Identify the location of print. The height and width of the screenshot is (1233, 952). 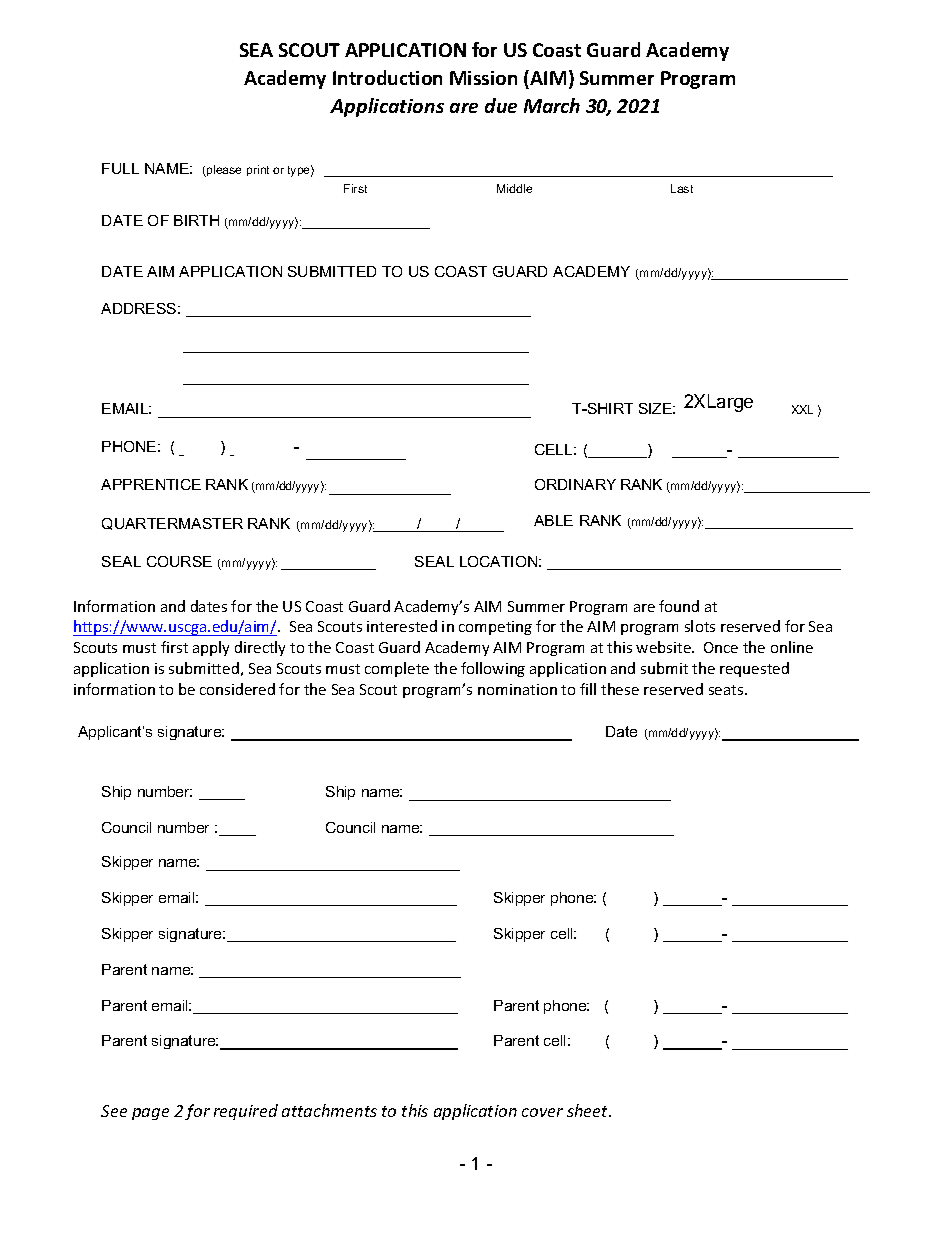
(258, 170).
